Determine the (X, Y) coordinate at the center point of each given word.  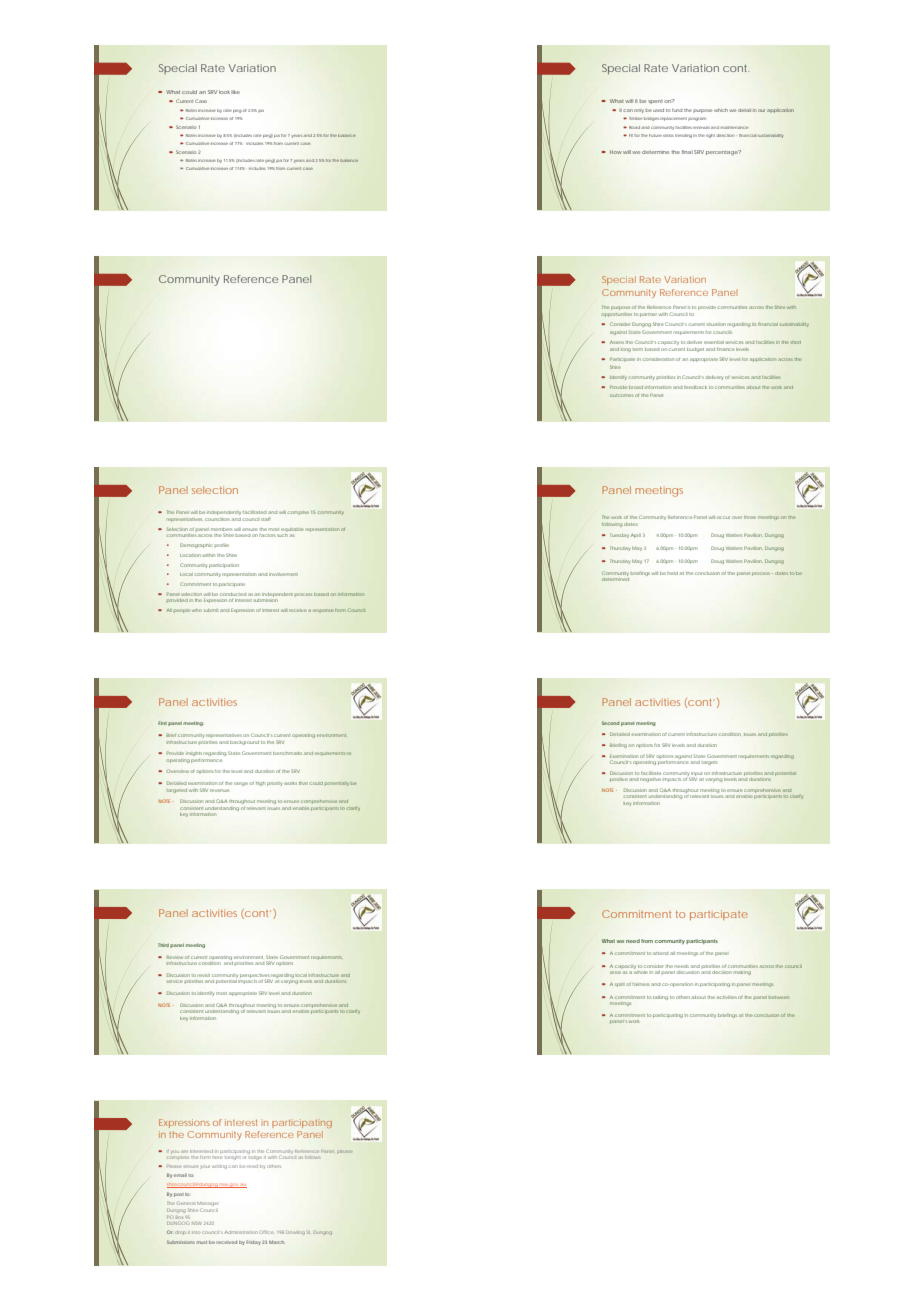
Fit (632, 135)
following (612, 525)
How (615, 152)
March (277, 1242)
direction (724, 135)
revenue (219, 790)
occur (723, 517)
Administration (241, 1232)
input (697, 775)
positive (618, 780)
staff (266, 519)
